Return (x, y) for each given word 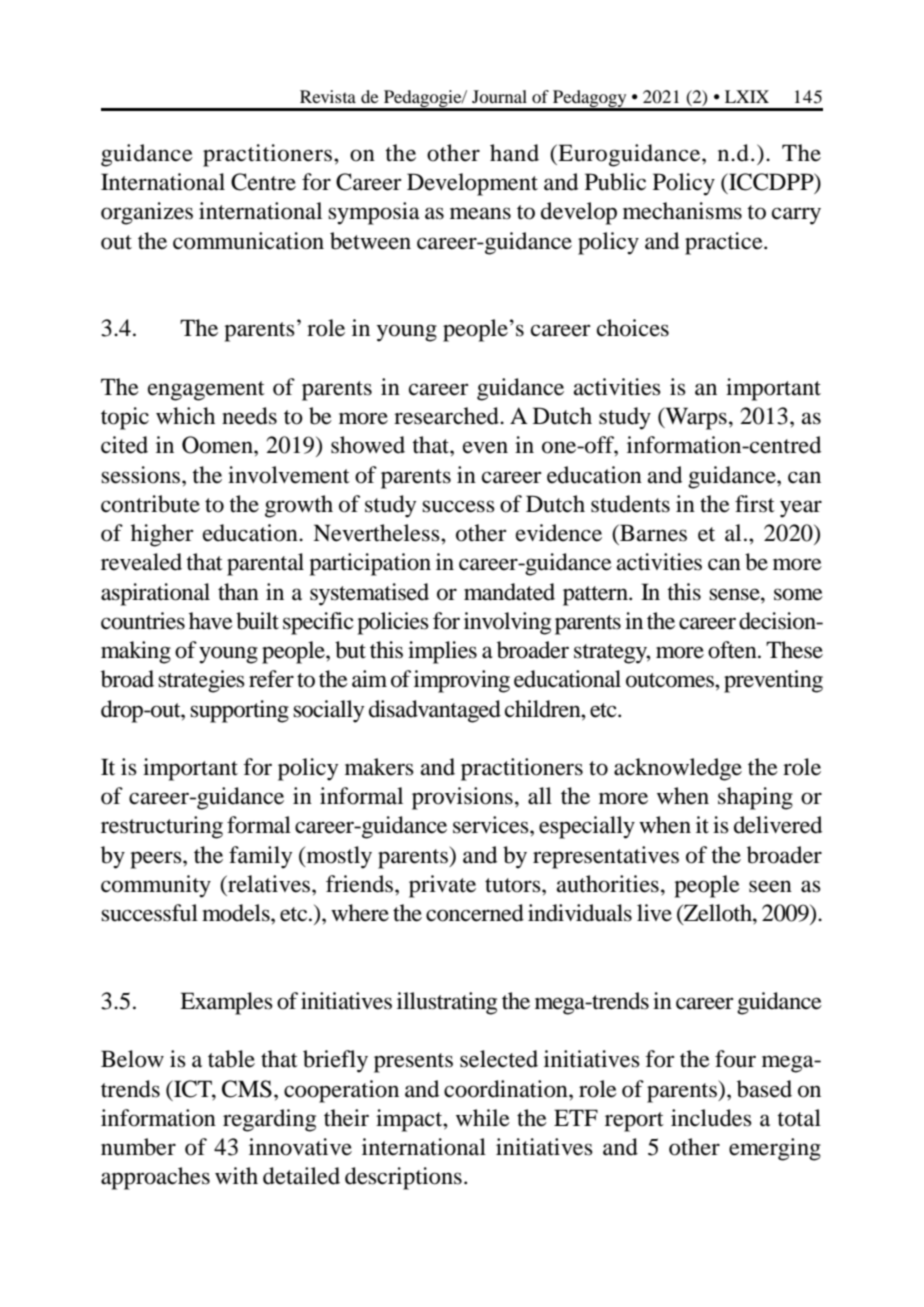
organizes (147, 213)
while (483, 1118)
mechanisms (682, 211)
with (236, 1176)
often (733, 650)
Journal (499, 96)
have (211, 621)
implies (442, 652)
